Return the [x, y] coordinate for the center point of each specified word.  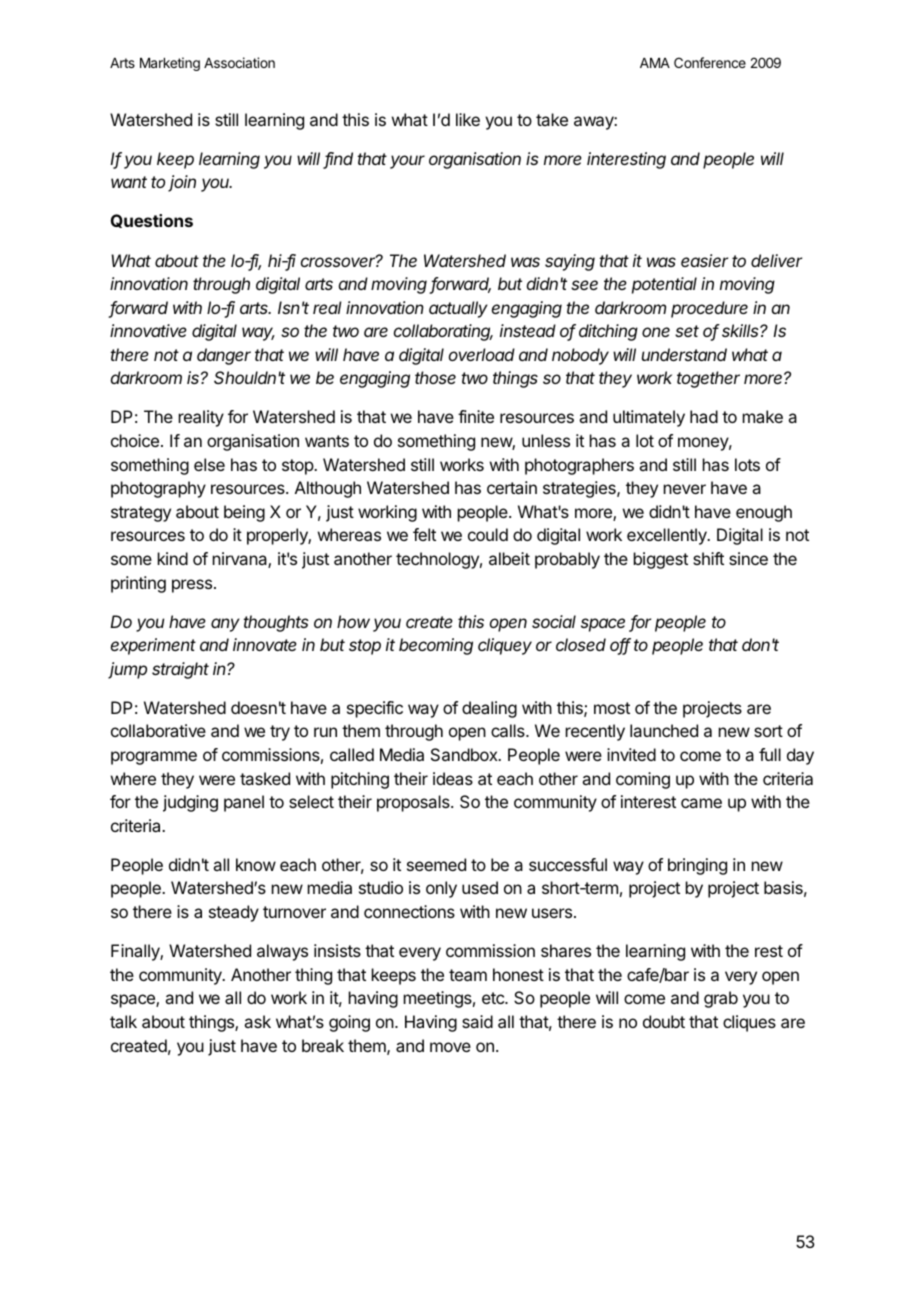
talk [123, 1021]
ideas [453, 778]
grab [721, 999]
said [477, 1021]
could [488, 534]
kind [173, 558]
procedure [709, 309]
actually [458, 309]
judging [190, 803]
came [701, 803]
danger [224, 356]
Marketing [170, 64]
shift [708, 558]
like [468, 119]
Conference [710, 62]
